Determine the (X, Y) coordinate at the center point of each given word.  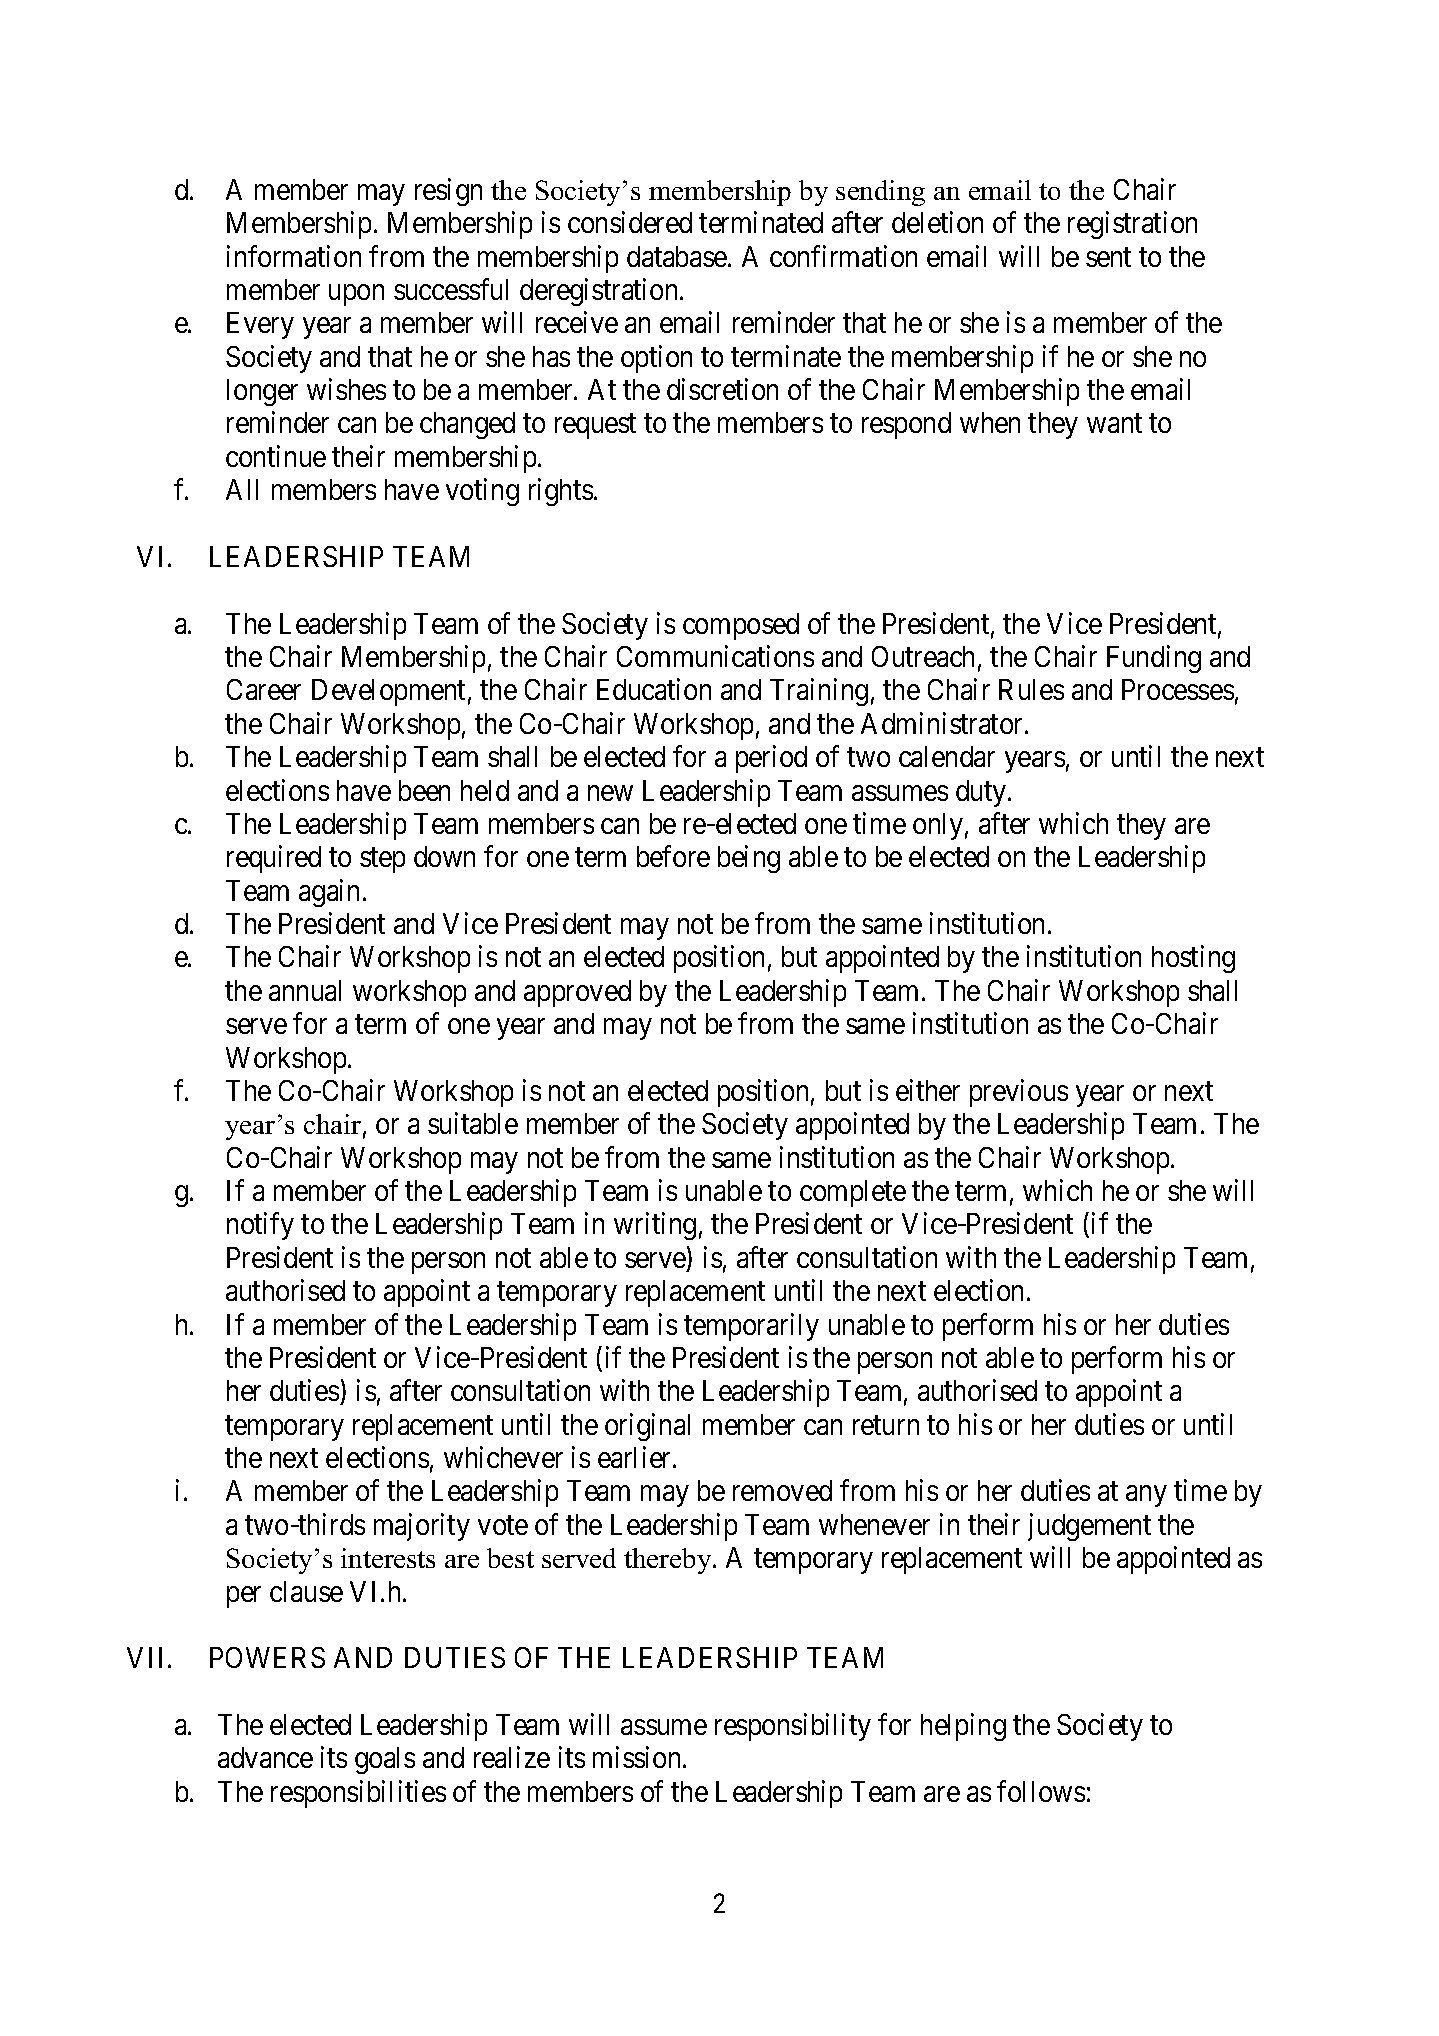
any (1146, 1496)
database (677, 256)
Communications (715, 656)
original (647, 1427)
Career (264, 689)
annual (305, 990)
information (294, 256)
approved (577, 993)
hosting (1193, 959)
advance (265, 1757)
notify (260, 1226)
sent (1108, 257)
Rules (1031, 689)
